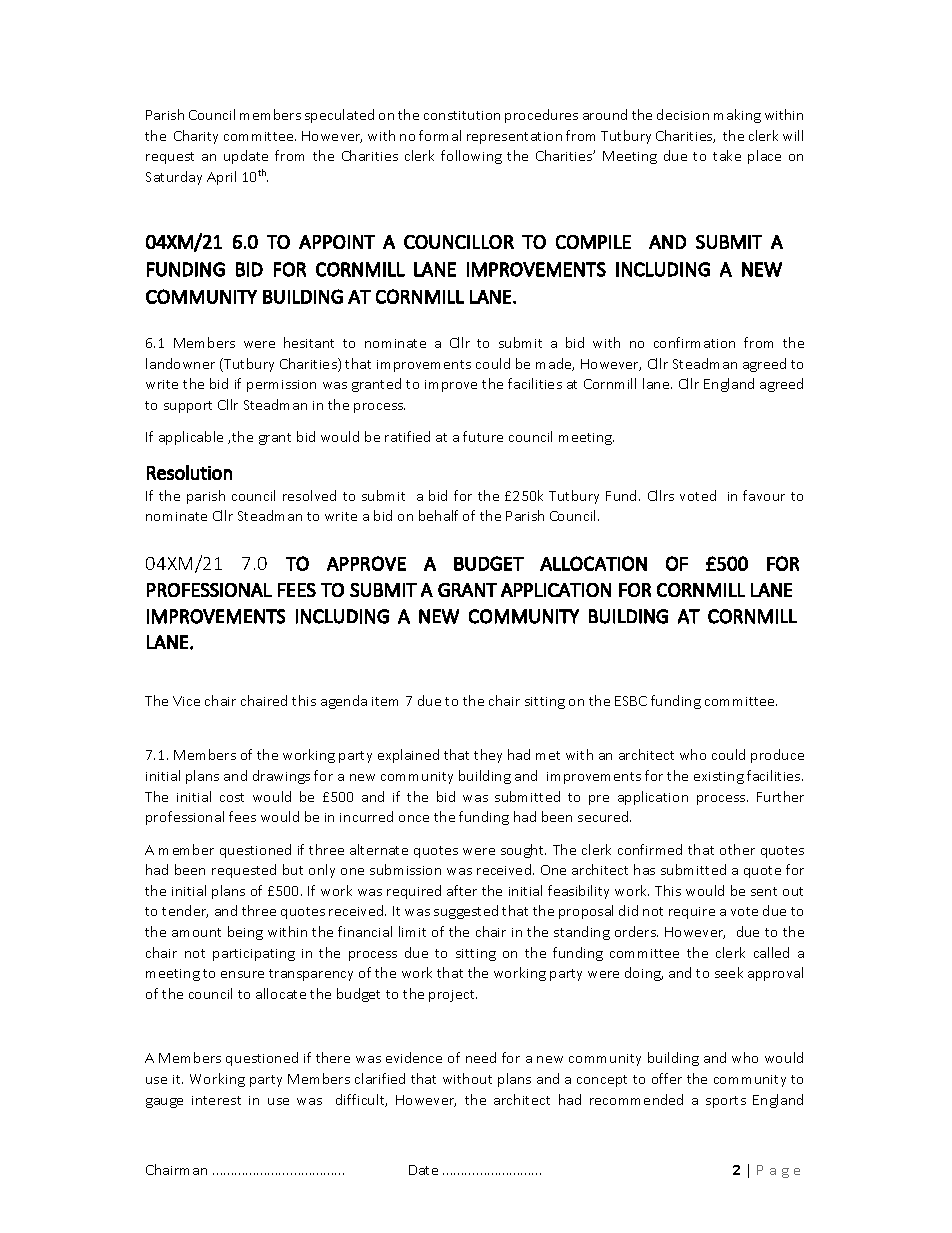  I want to click on cost, so click(232, 797).
